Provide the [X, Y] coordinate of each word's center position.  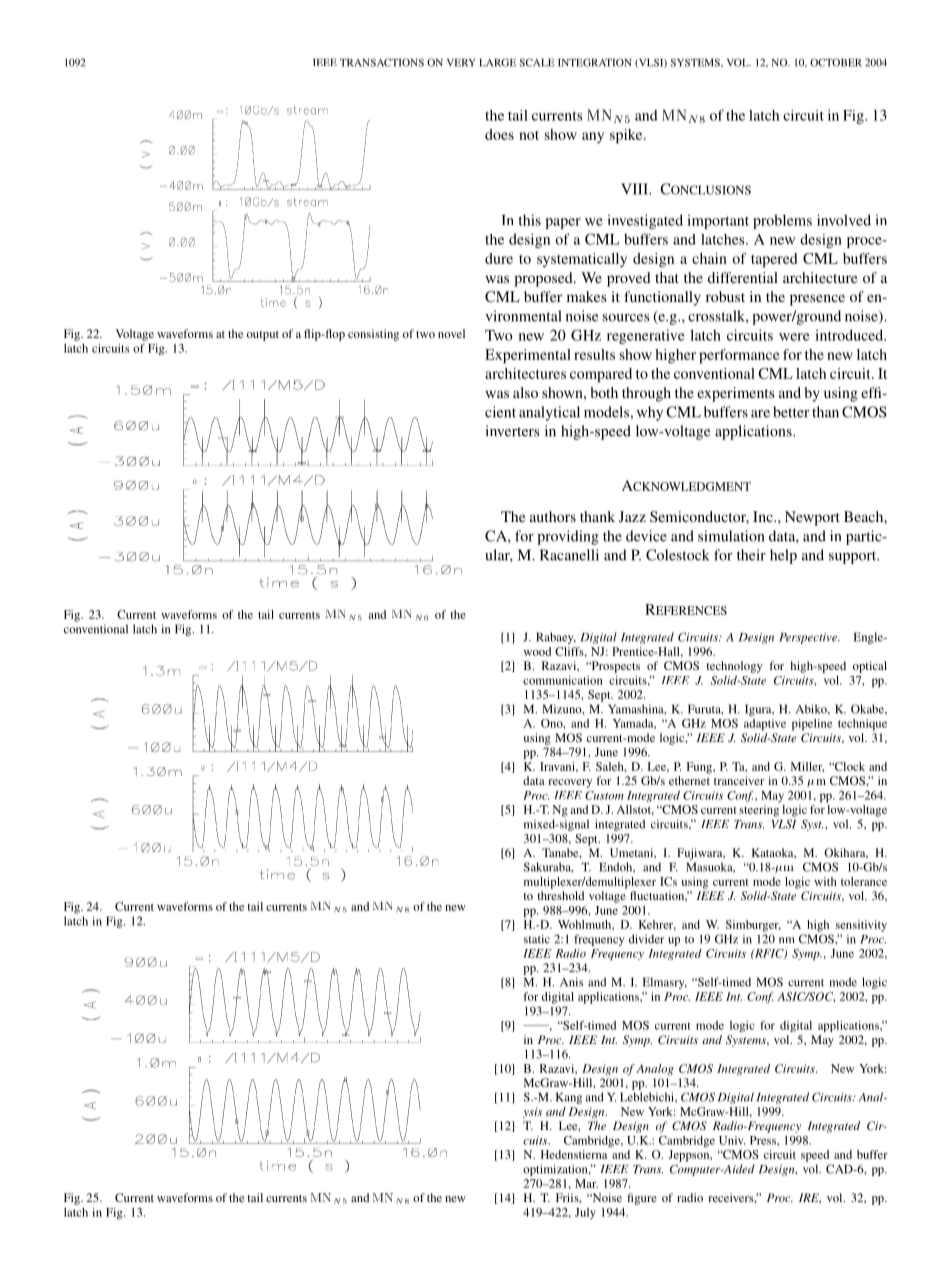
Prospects [614, 667]
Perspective [809, 638]
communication [563, 680]
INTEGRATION [595, 62]
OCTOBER [836, 62]
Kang [569, 1098]
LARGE [497, 62]
